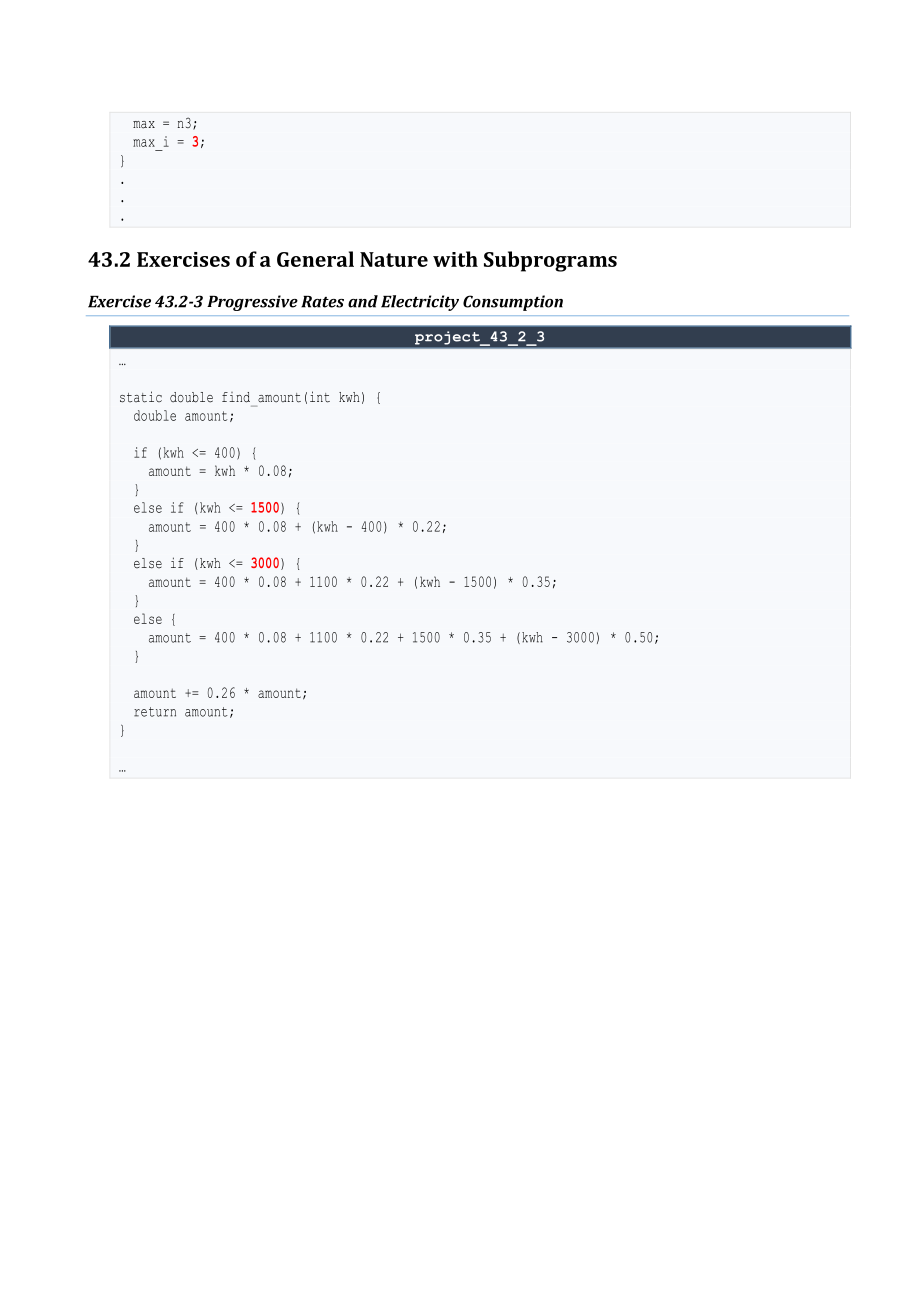  What do you see at coordinates (155, 712) in the document?
I see `return` at bounding box center [155, 712].
